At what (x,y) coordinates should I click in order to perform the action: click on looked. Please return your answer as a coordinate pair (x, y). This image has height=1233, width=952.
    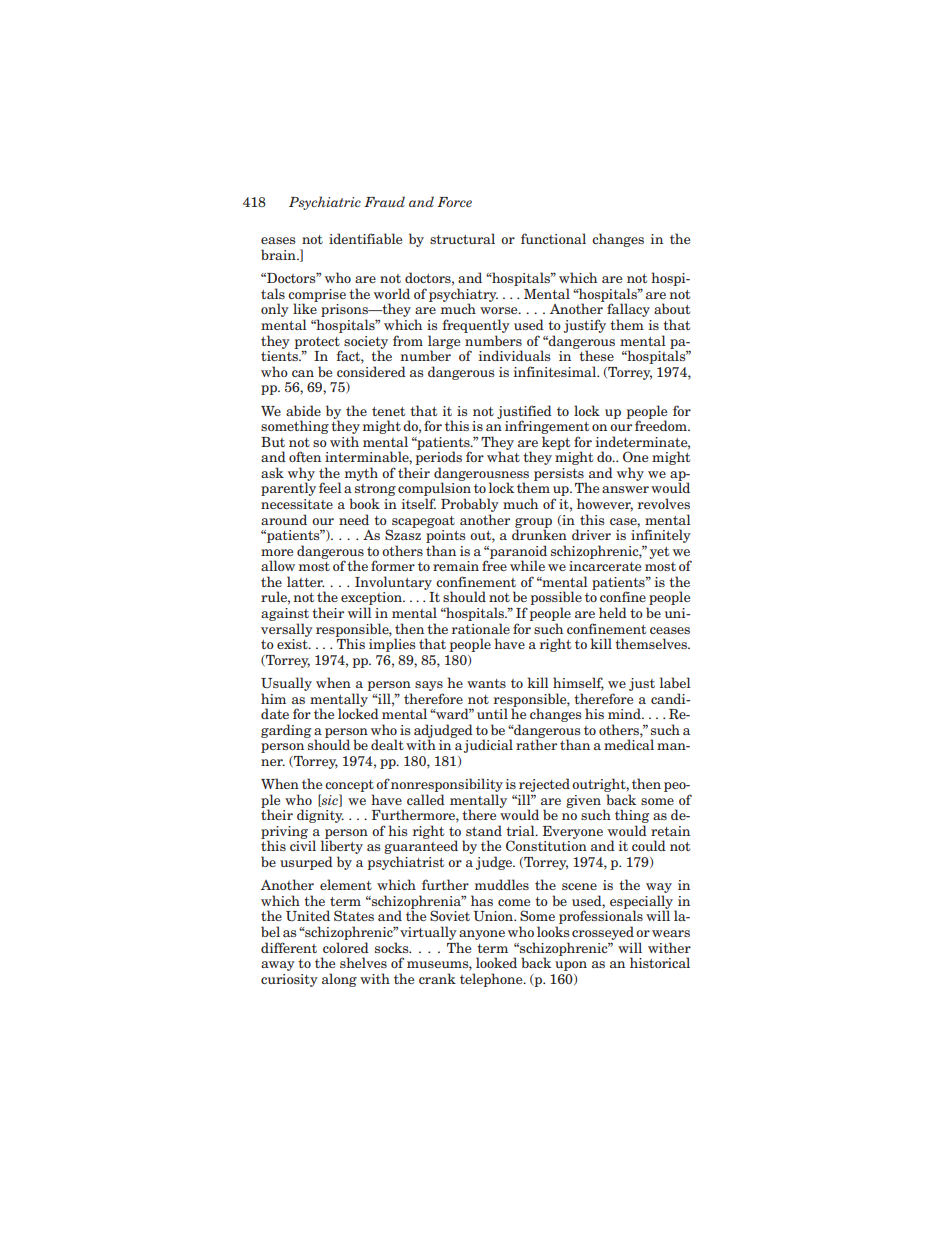
    Looking at the image, I should click on (496, 962).
